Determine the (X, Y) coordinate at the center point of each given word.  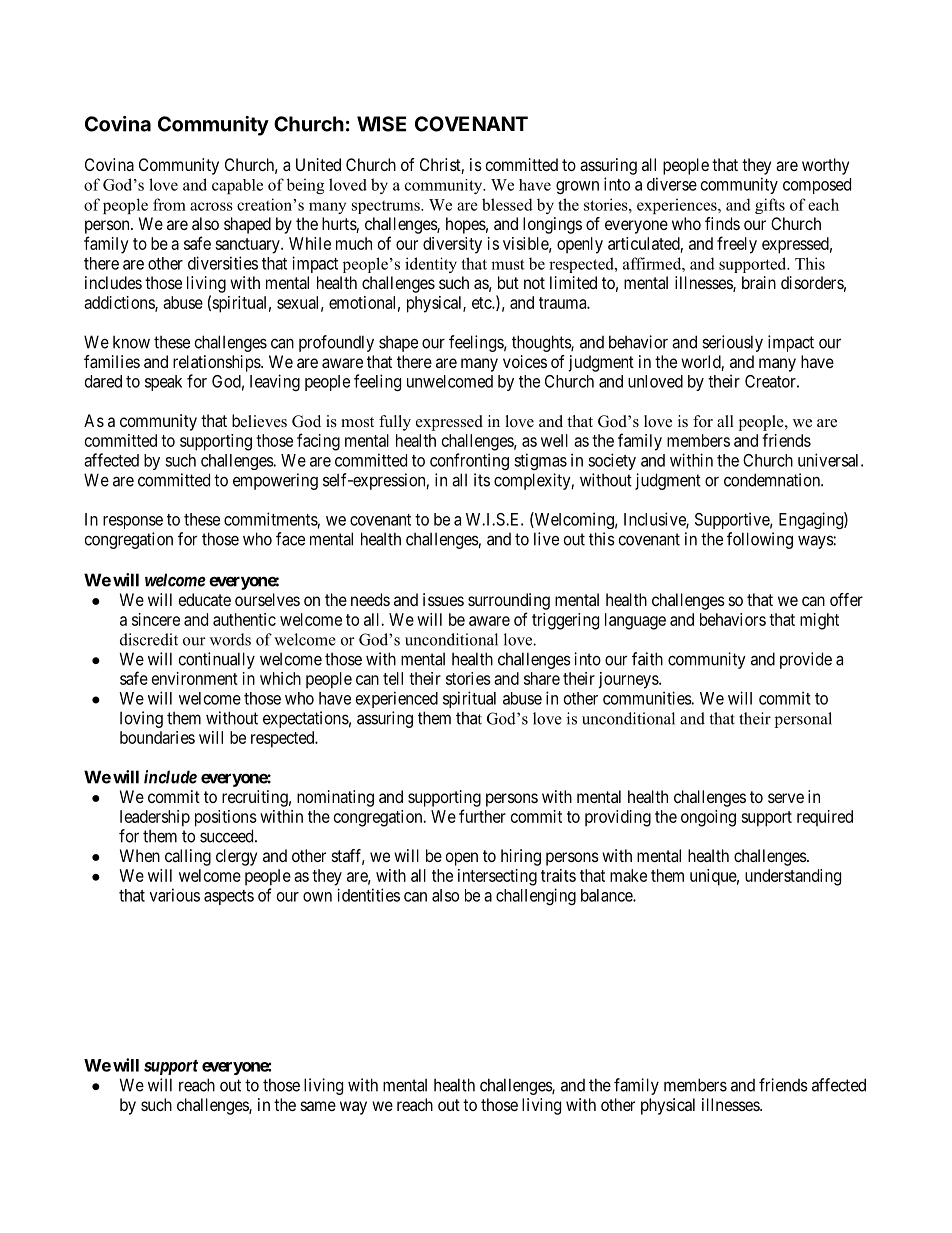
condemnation (773, 480)
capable (237, 186)
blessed (507, 204)
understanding (793, 877)
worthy (825, 166)
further (482, 816)
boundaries (157, 737)
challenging (536, 896)
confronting (469, 461)
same (318, 1106)
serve (786, 798)
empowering (275, 481)
